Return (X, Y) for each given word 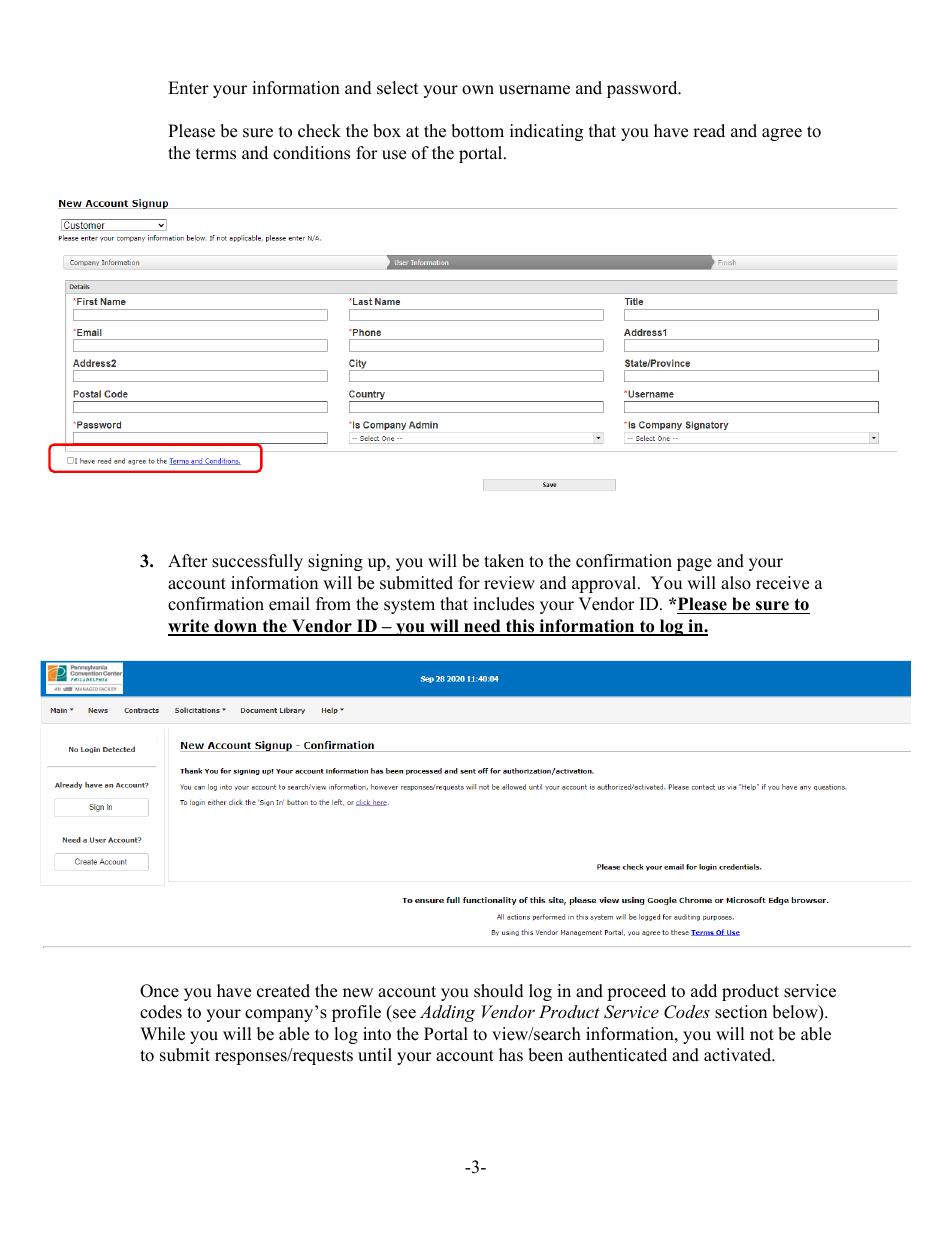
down (235, 627)
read (709, 131)
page (694, 564)
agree (782, 134)
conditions (311, 153)
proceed (636, 992)
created (283, 991)
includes (503, 604)
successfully (257, 562)
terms (216, 154)
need (482, 627)
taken (504, 561)
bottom (477, 131)
